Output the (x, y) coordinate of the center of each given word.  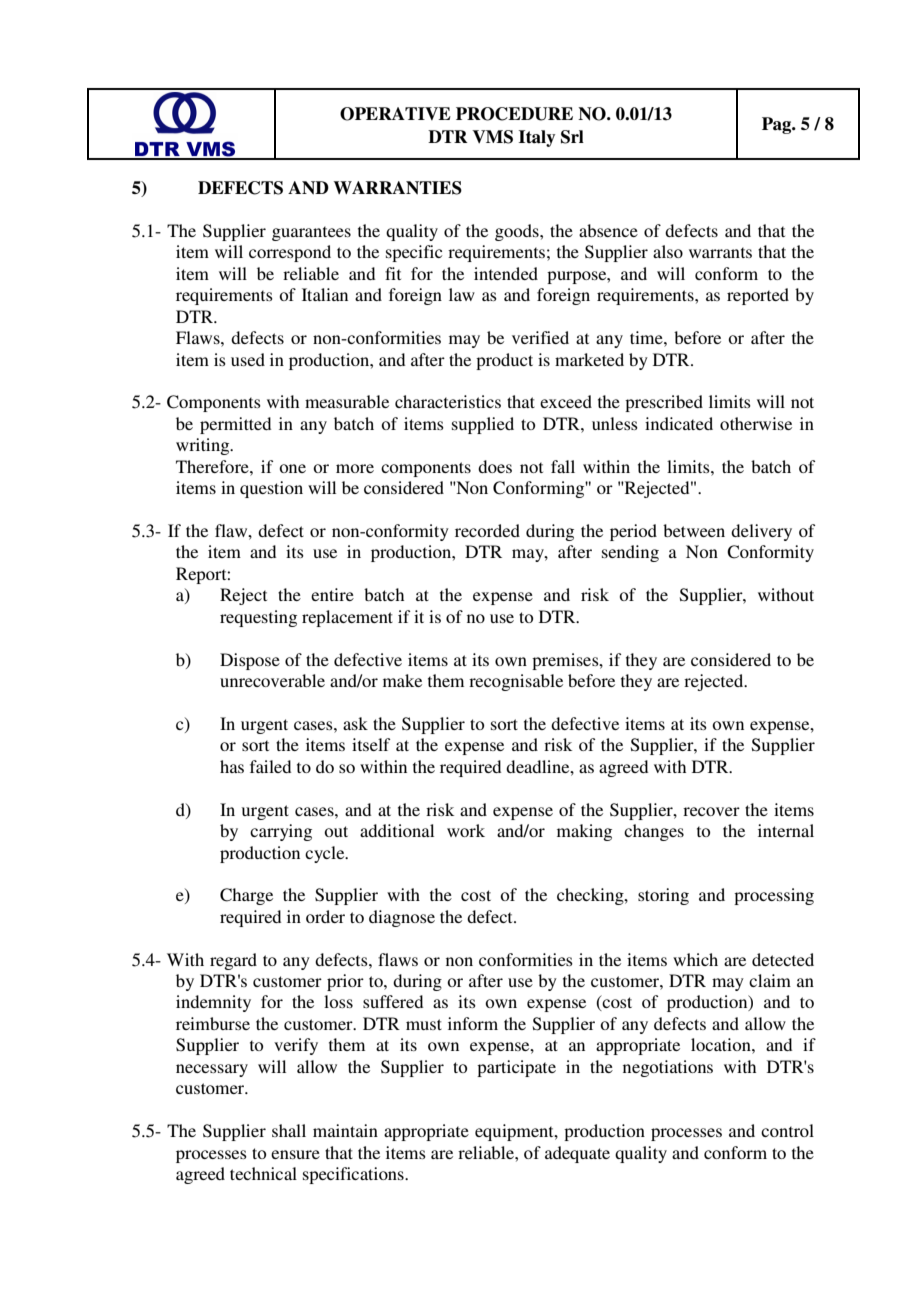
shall (289, 1130)
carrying (281, 832)
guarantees (311, 233)
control (787, 1130)
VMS (492, 137)
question (271, 489)
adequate (577, 1154)
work (466, 830)
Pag (778, 125)
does (495, 466)
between (694, 530)
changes (654, 832)
